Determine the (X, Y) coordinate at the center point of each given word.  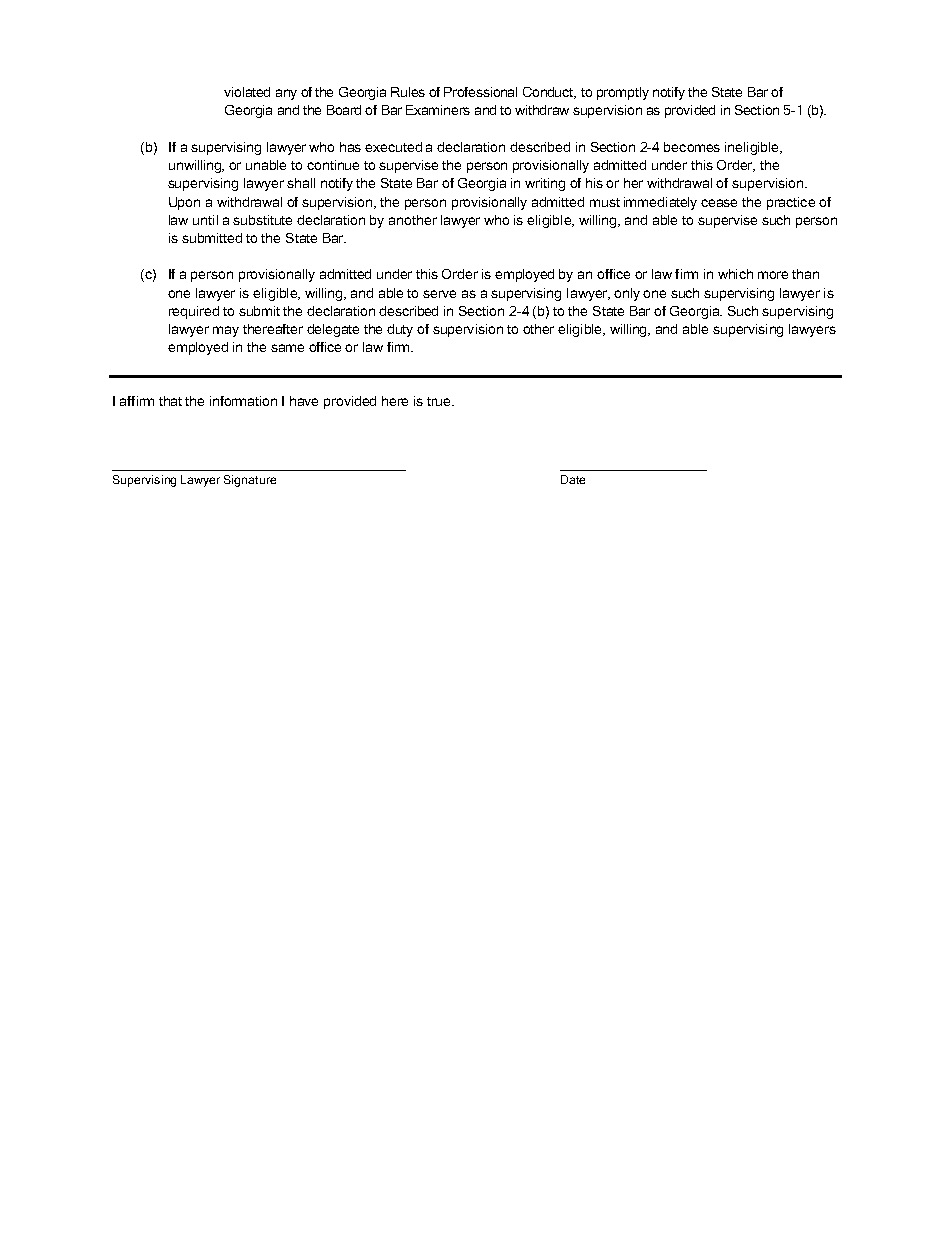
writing (545, 184)
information (243, 401)
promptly (623, 93)
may (226, 331)
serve (439, 294)
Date (573, 479)
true (440, 401)
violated (247, 92)
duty (400, 330)
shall (301, 183)
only (627, 294)
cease (719, 203)
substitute (262, 220)
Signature (250, 481)
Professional (480, 92)
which (735, 274)
